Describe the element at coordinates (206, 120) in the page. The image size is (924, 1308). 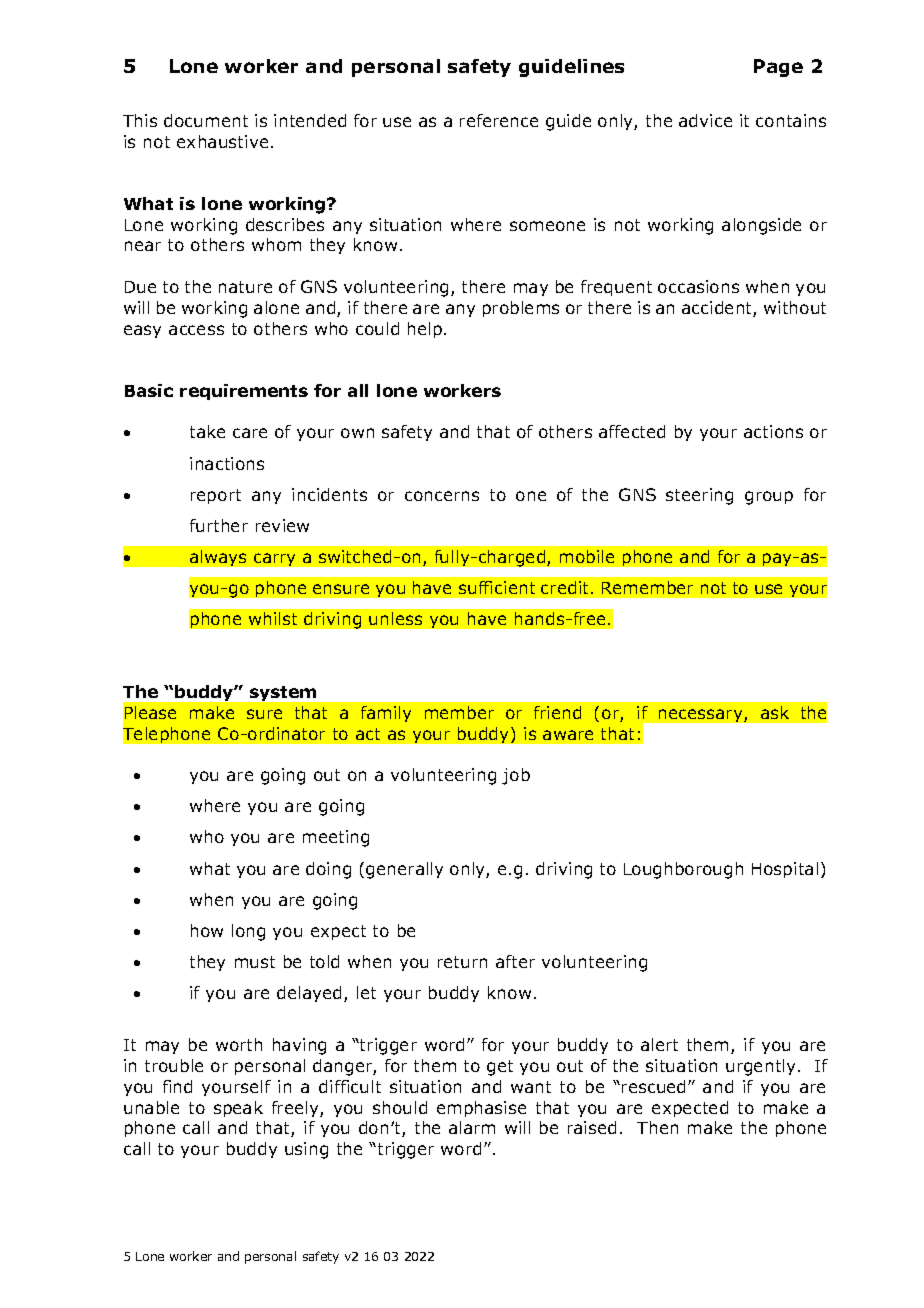
I see `document` at that location.
